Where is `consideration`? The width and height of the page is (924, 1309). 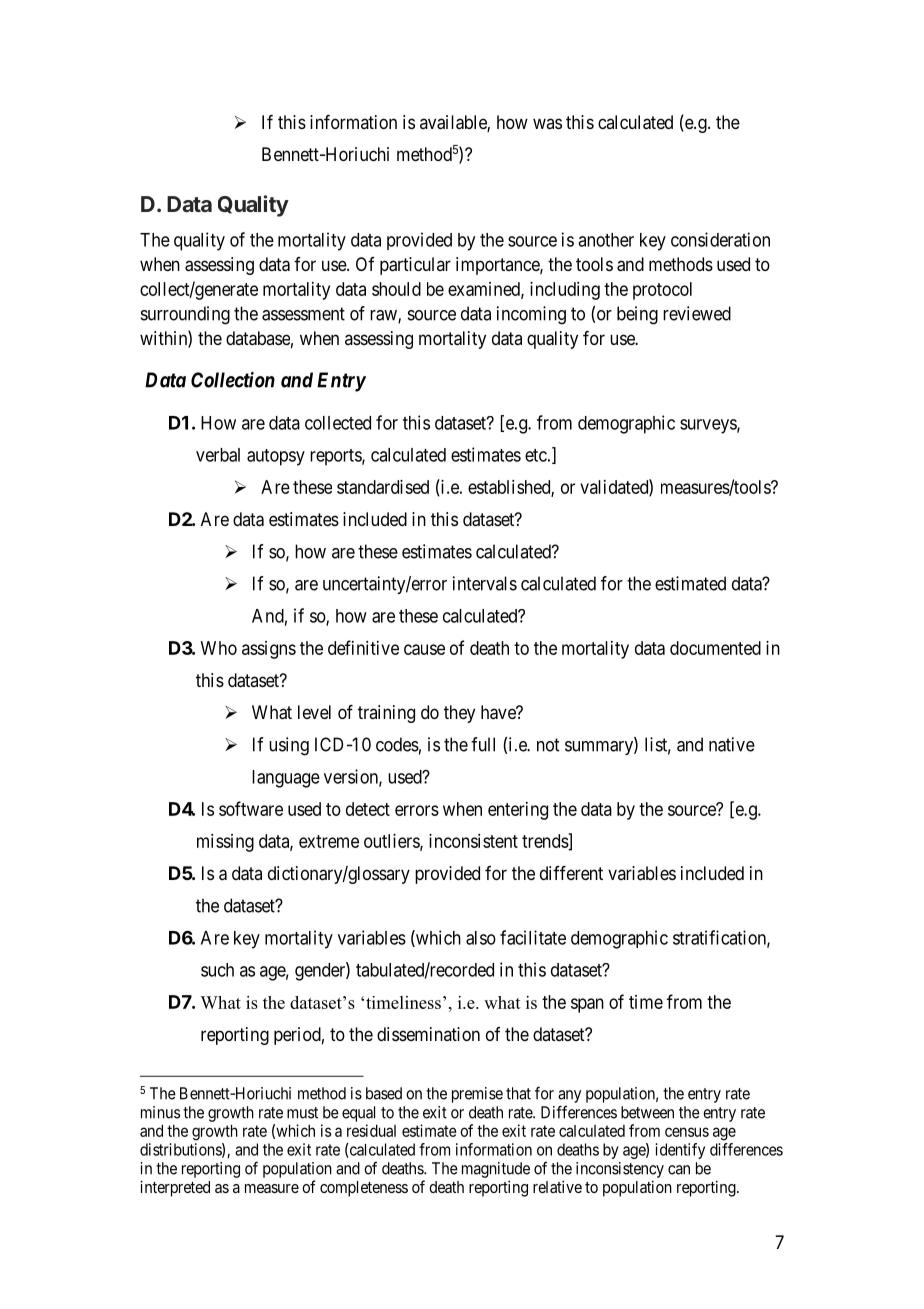
consideration is located at coordinates (720, 239).
